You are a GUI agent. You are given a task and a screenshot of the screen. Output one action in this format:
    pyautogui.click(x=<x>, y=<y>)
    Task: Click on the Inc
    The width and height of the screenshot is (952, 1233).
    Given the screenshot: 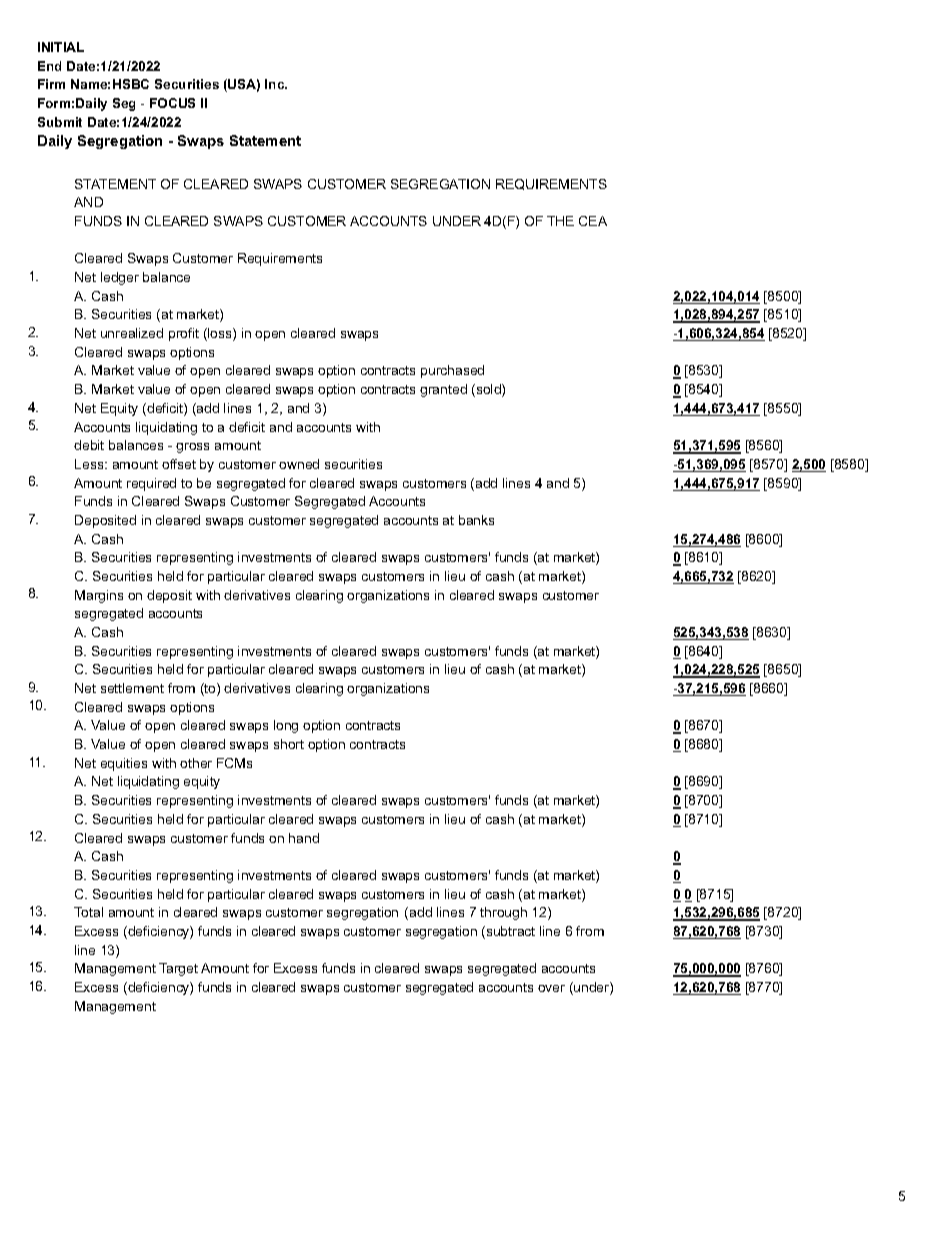 What is the action you would take?
    pyautogui.click(x=276, y=84)
